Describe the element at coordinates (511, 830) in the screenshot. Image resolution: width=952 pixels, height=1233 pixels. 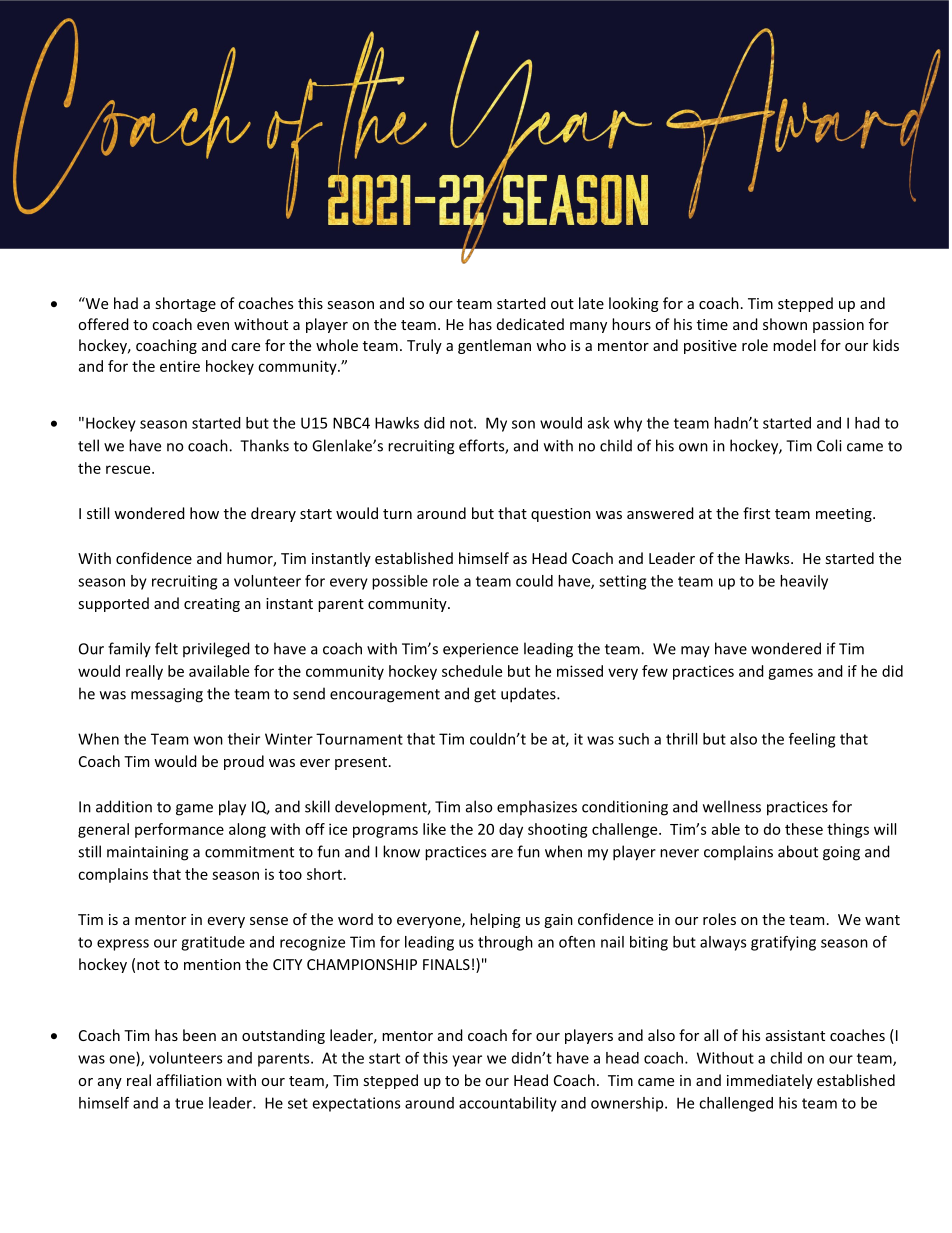
I see `day` at that location.
